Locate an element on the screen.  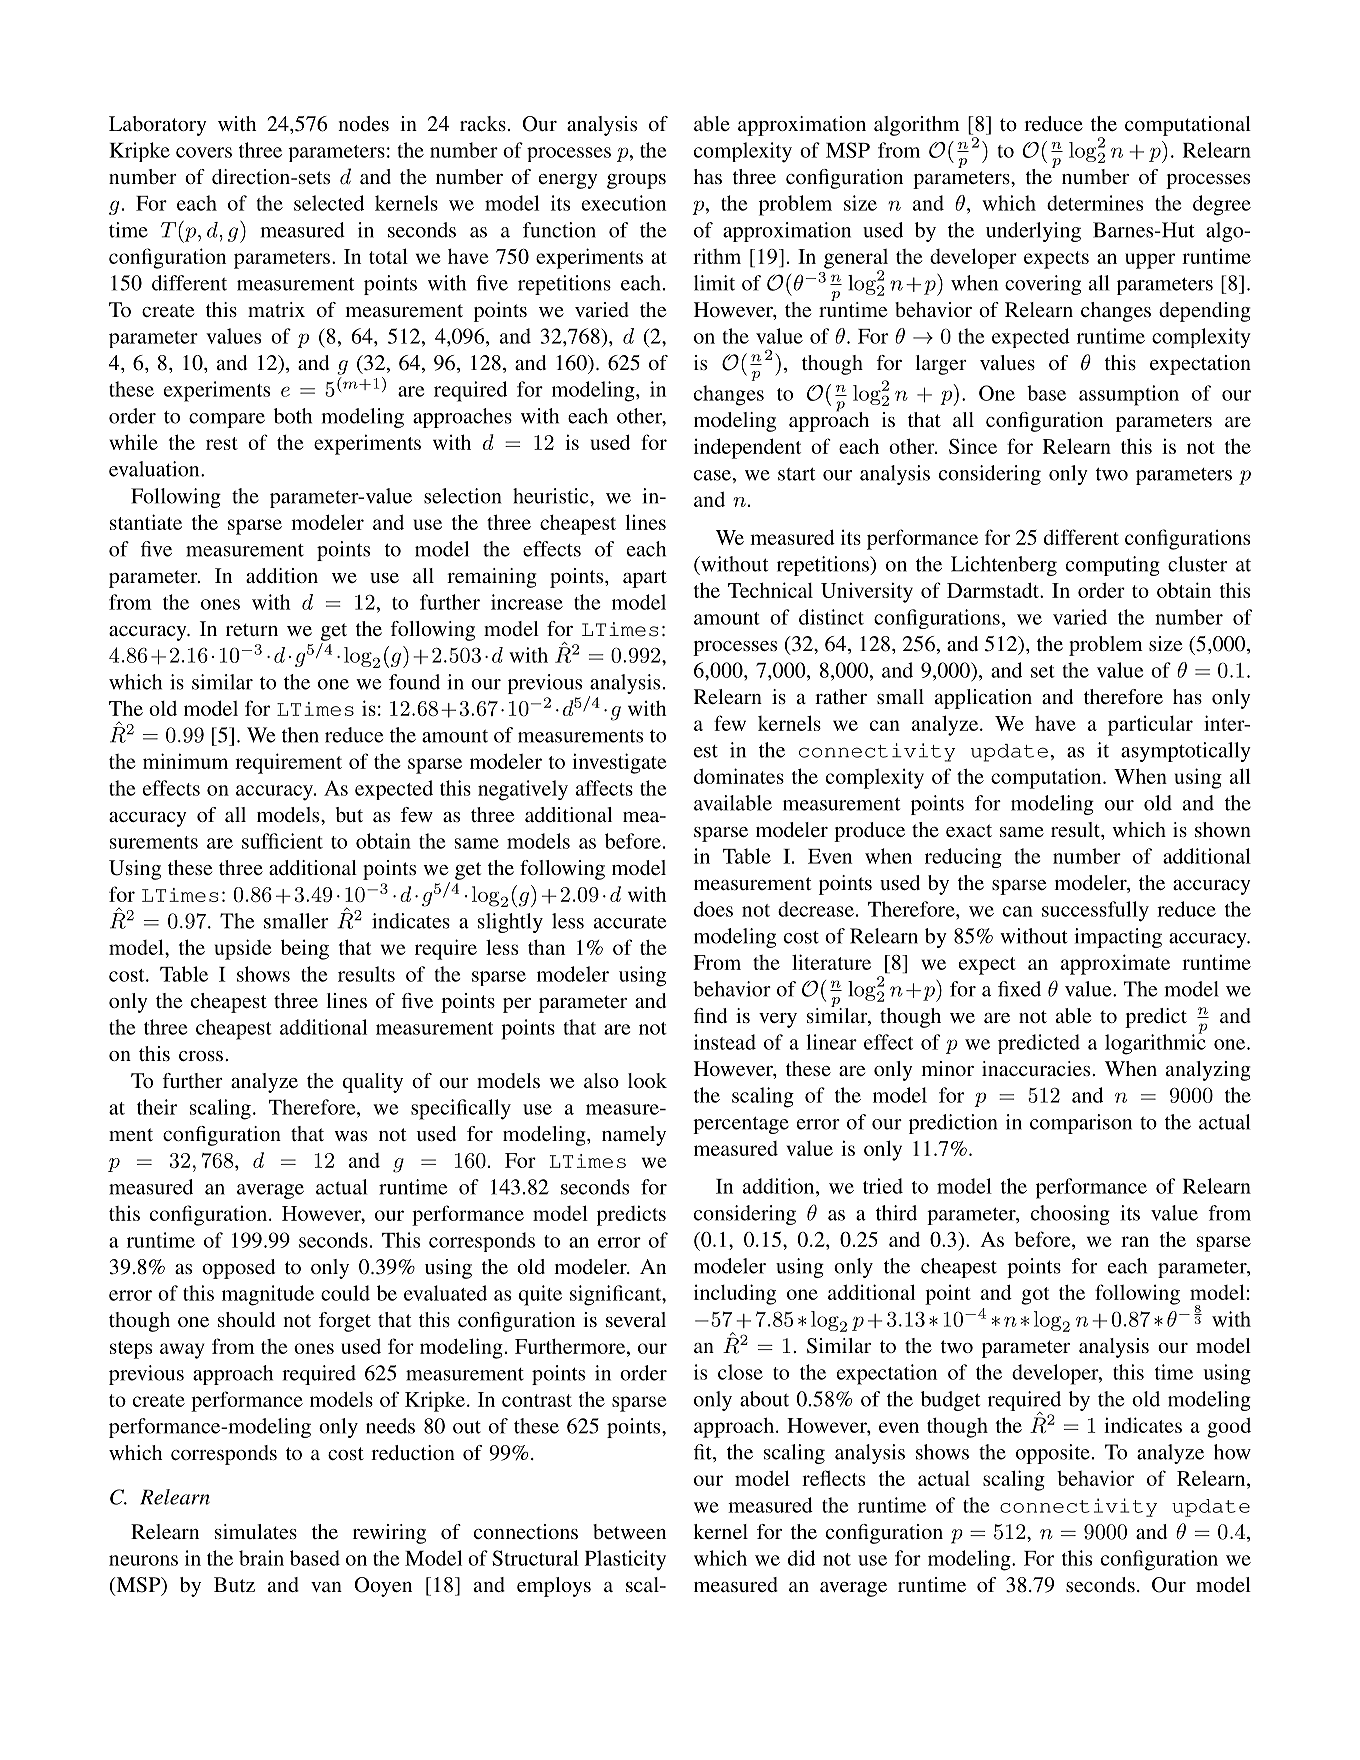
successfully is located at coordinates (1095, 911).
